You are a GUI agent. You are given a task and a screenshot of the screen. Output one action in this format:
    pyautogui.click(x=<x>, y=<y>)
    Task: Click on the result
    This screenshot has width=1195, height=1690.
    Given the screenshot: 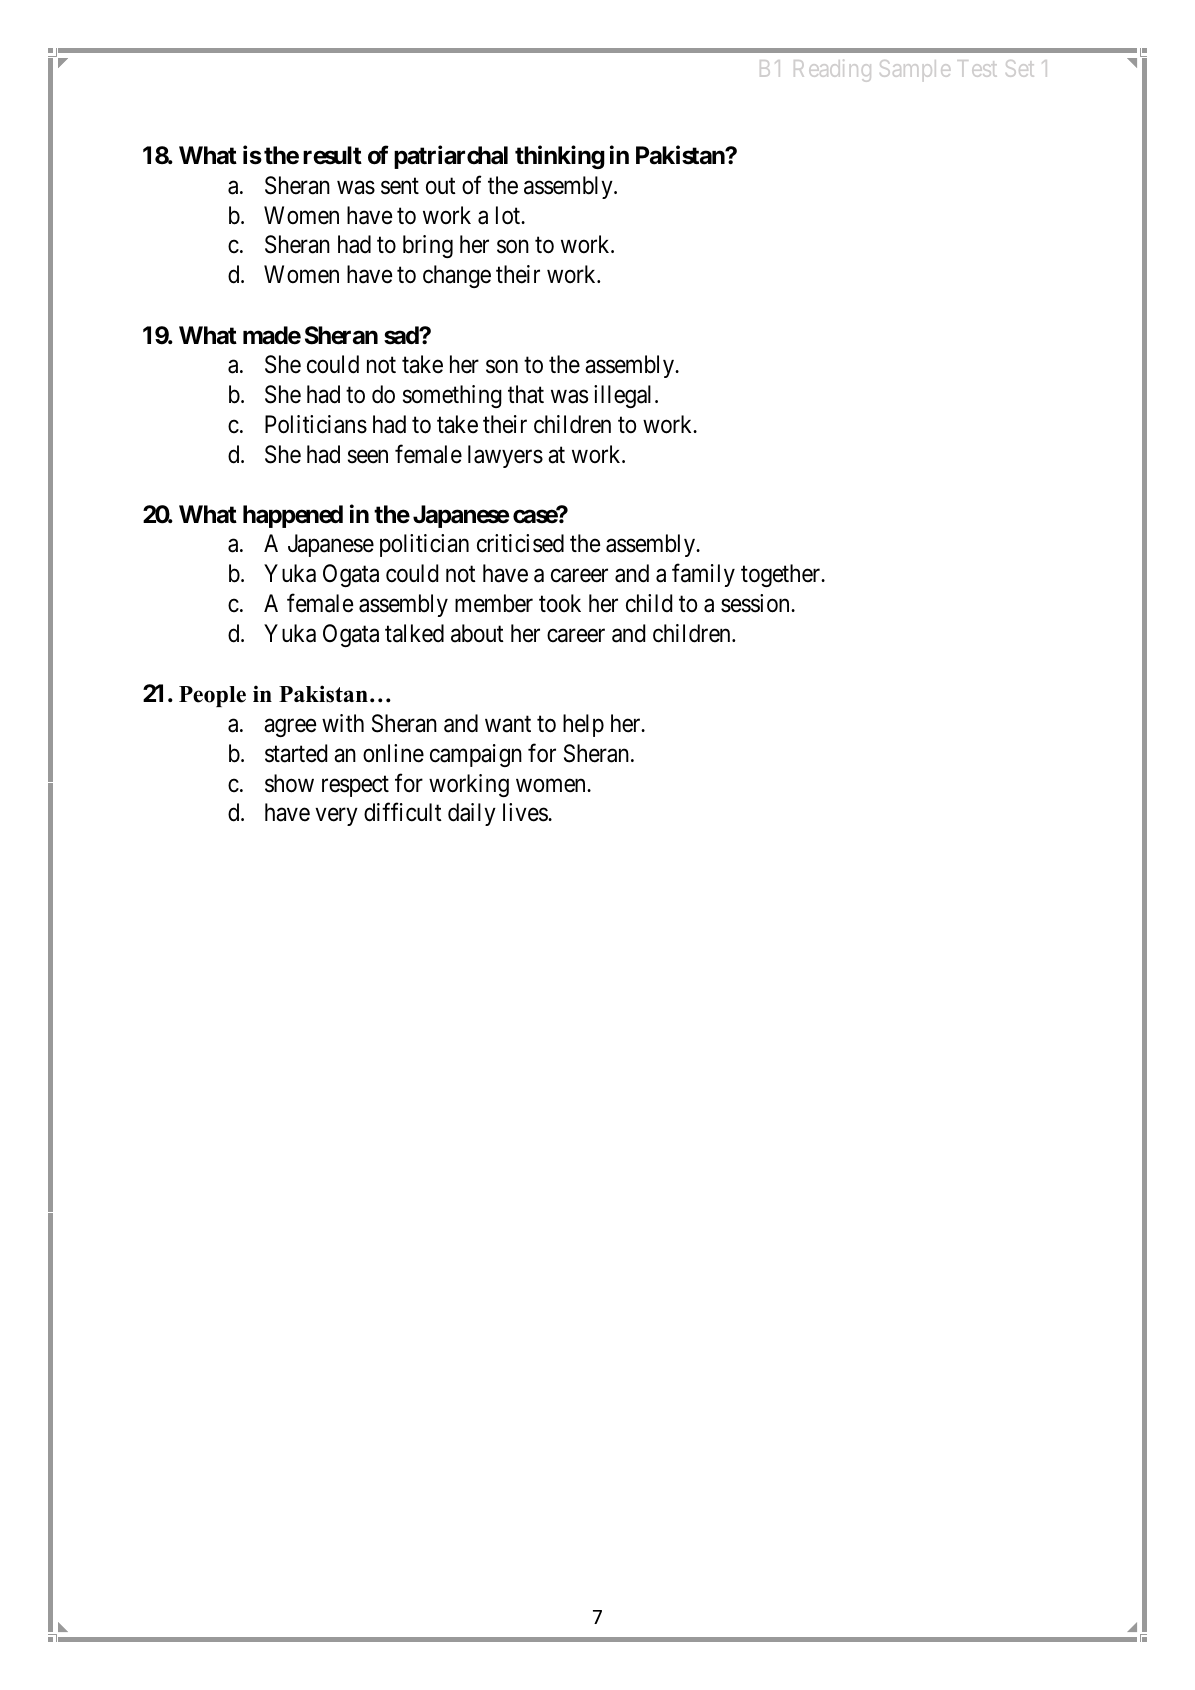 What is the action you would take?
    pyautogui.click(x=332, y=155)
